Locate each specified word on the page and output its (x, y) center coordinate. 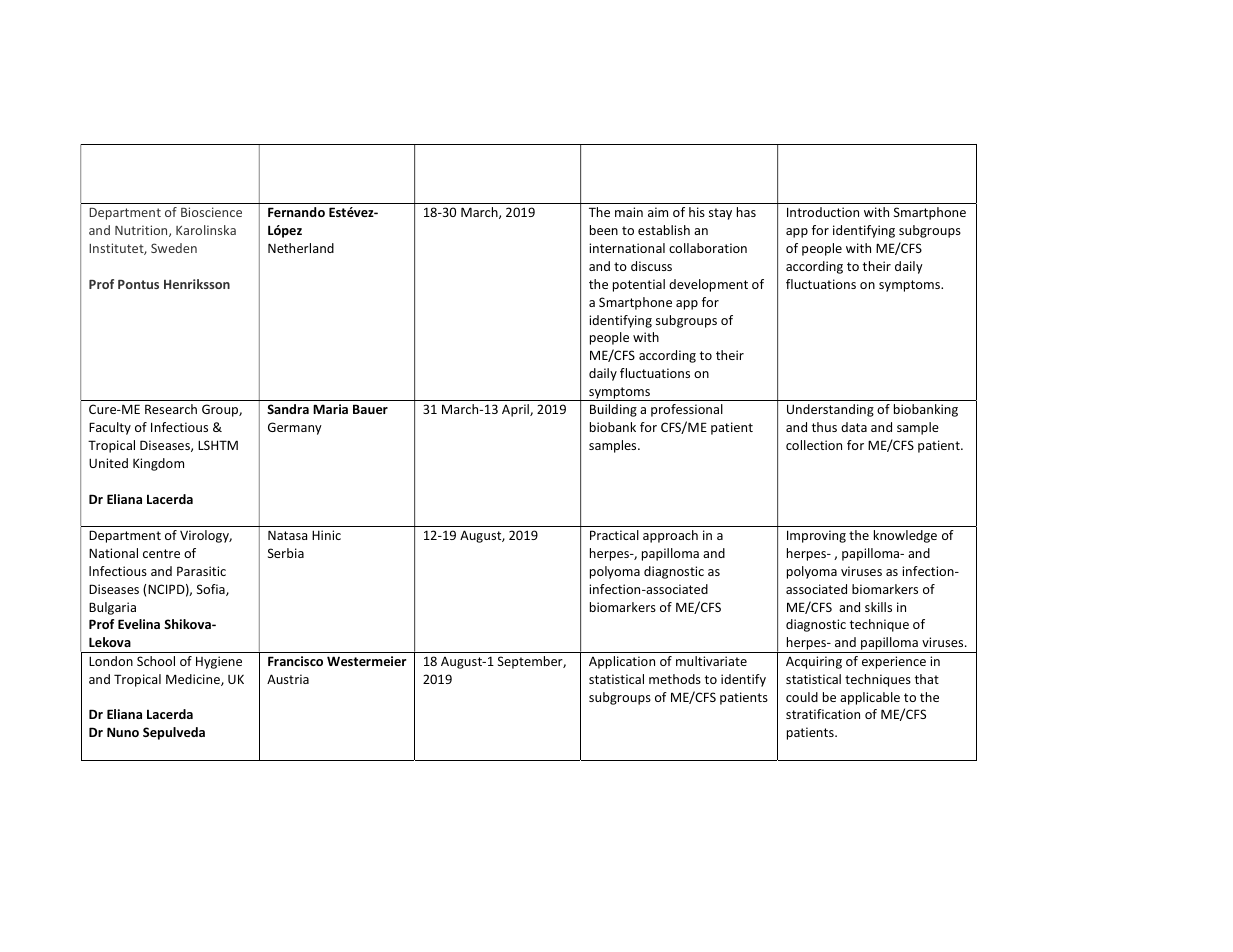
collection (814, 445)
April (516, 410)
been (604, 230)
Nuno (123, 732)
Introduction (823, 212)
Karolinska (206, 230)
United (108, 463)
